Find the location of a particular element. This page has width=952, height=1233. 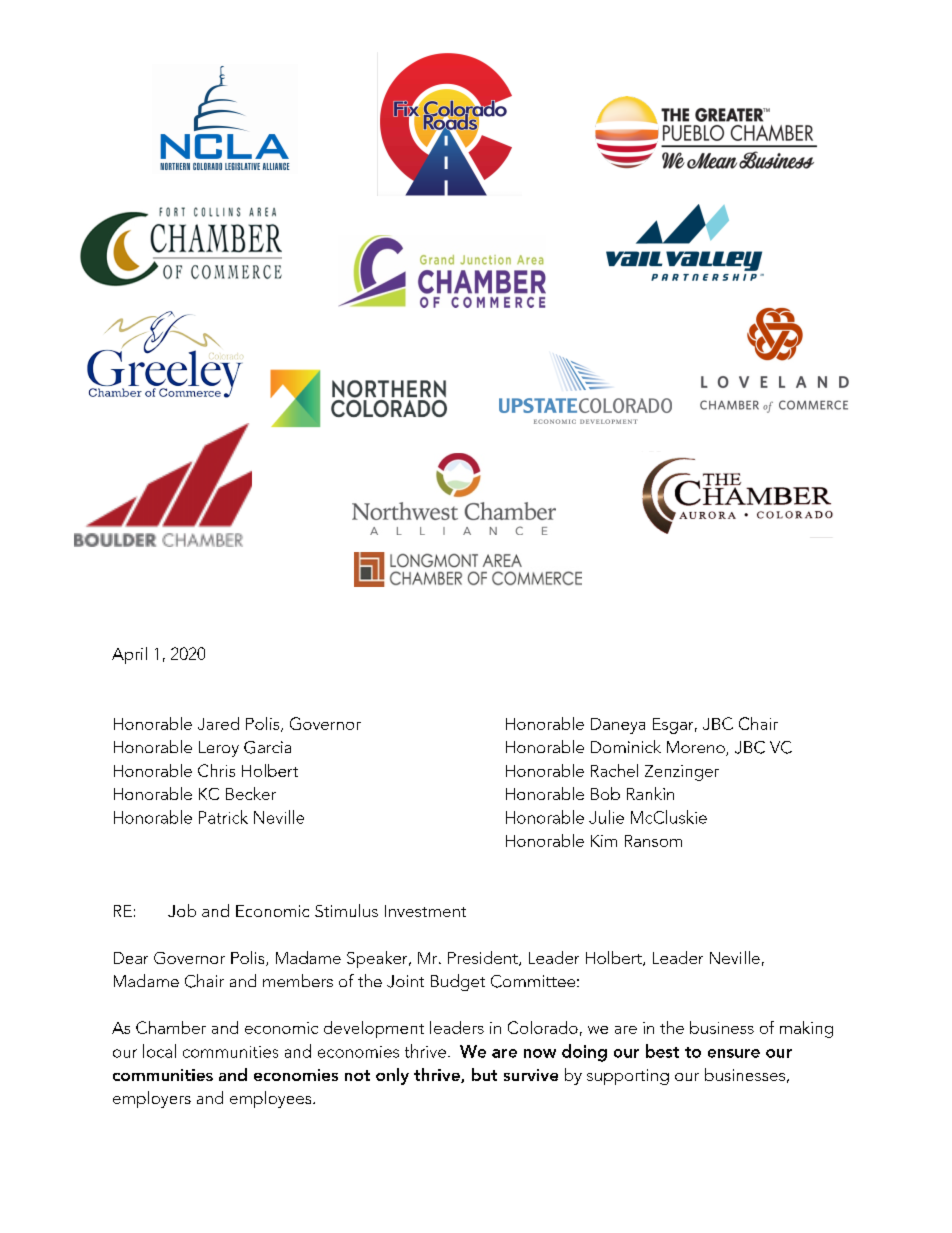

Rachel is located at coordinates (614, 770).
